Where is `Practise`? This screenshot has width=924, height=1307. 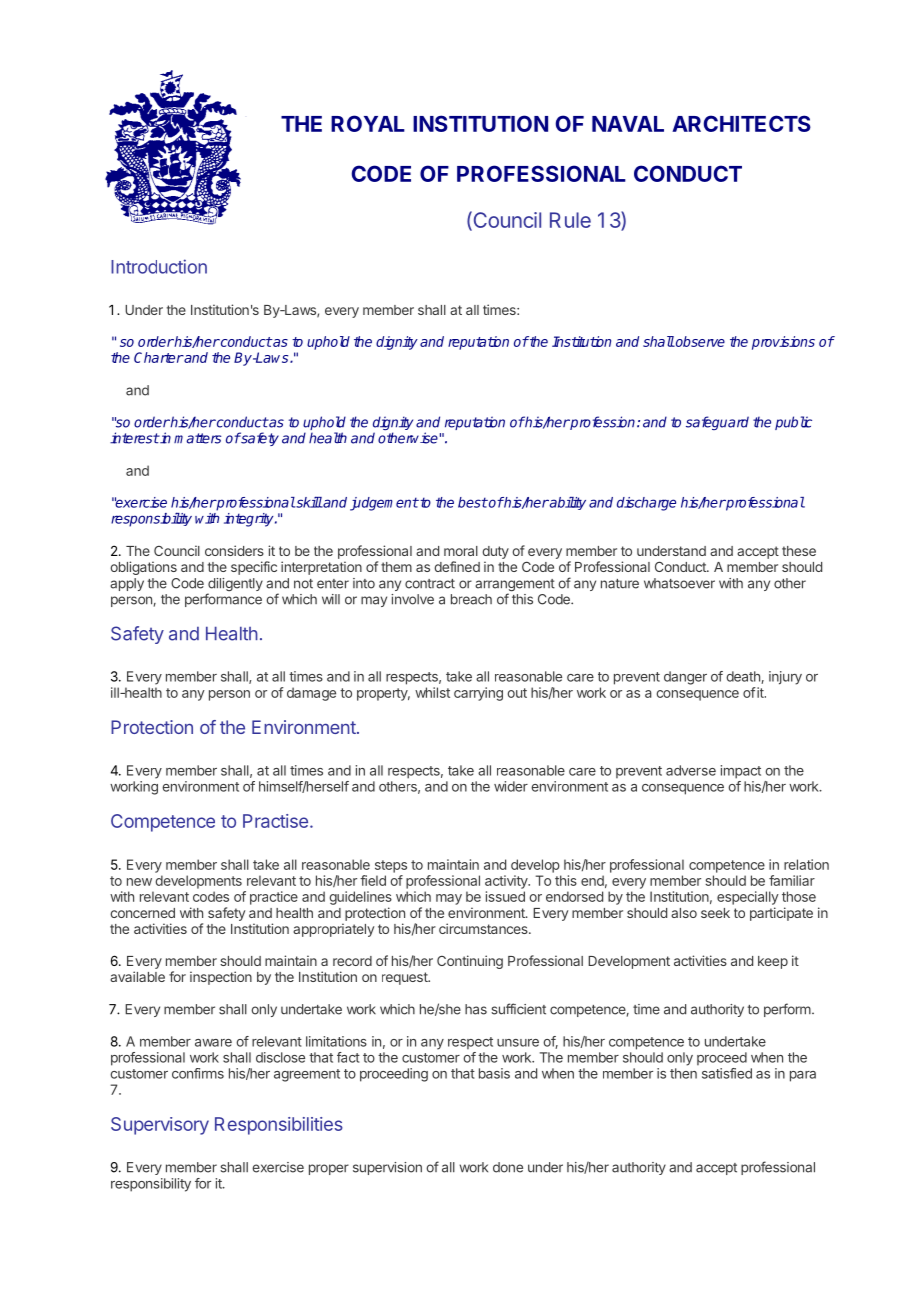
Practise is located at coordinates (275, 821).
